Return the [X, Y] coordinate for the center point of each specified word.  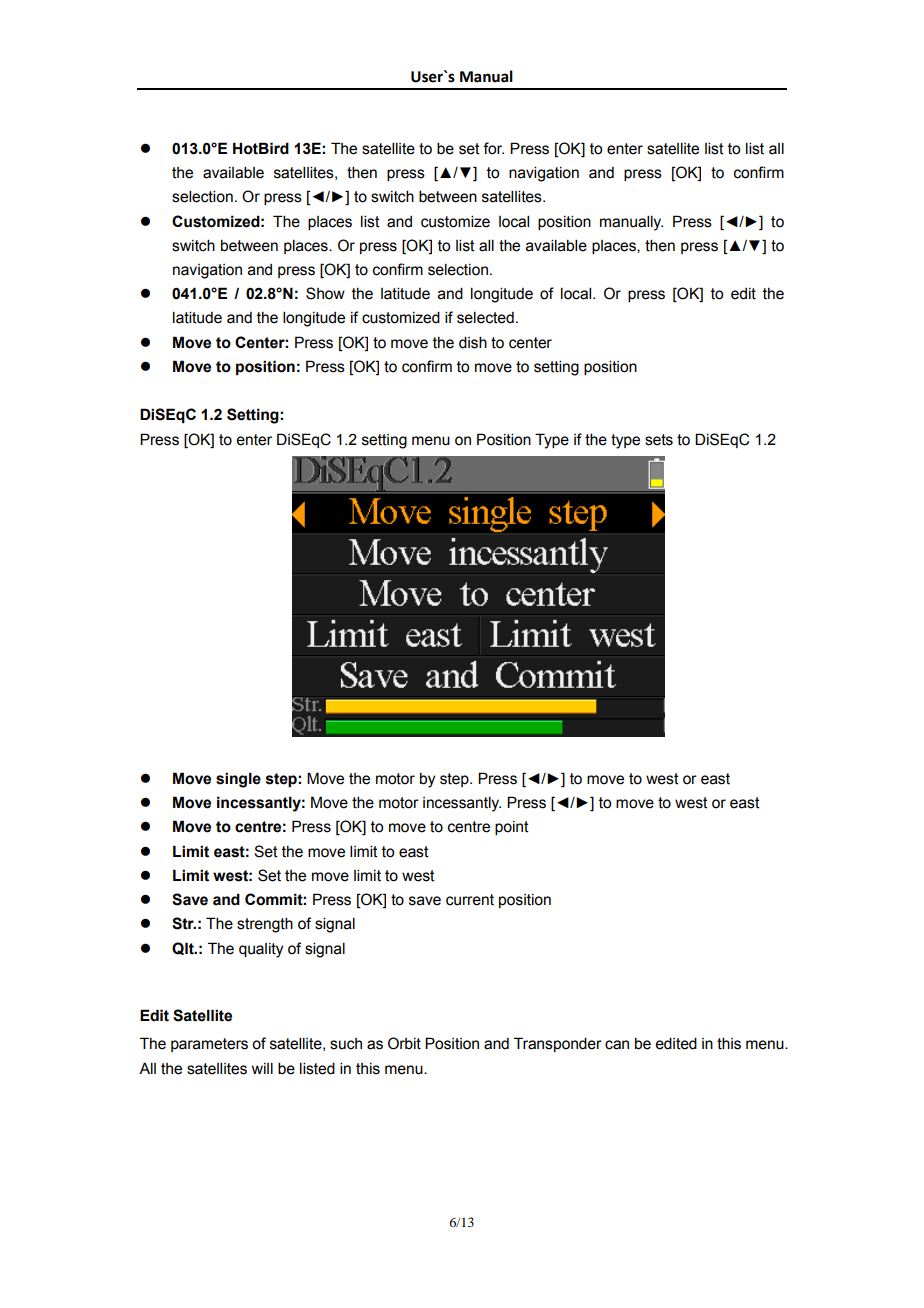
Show [325, 293]
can [617, 1045]
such [346, 1044]
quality [261, 950]
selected [485, 317]
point [512, 828]
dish [473, 342]
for [493, 148]
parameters [209, 1045]
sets [659, 440]
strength [265, 925]
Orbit [404, 1043]
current [470, 900]
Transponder [558, 1044]
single [238, 780]
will [262, 1068]
